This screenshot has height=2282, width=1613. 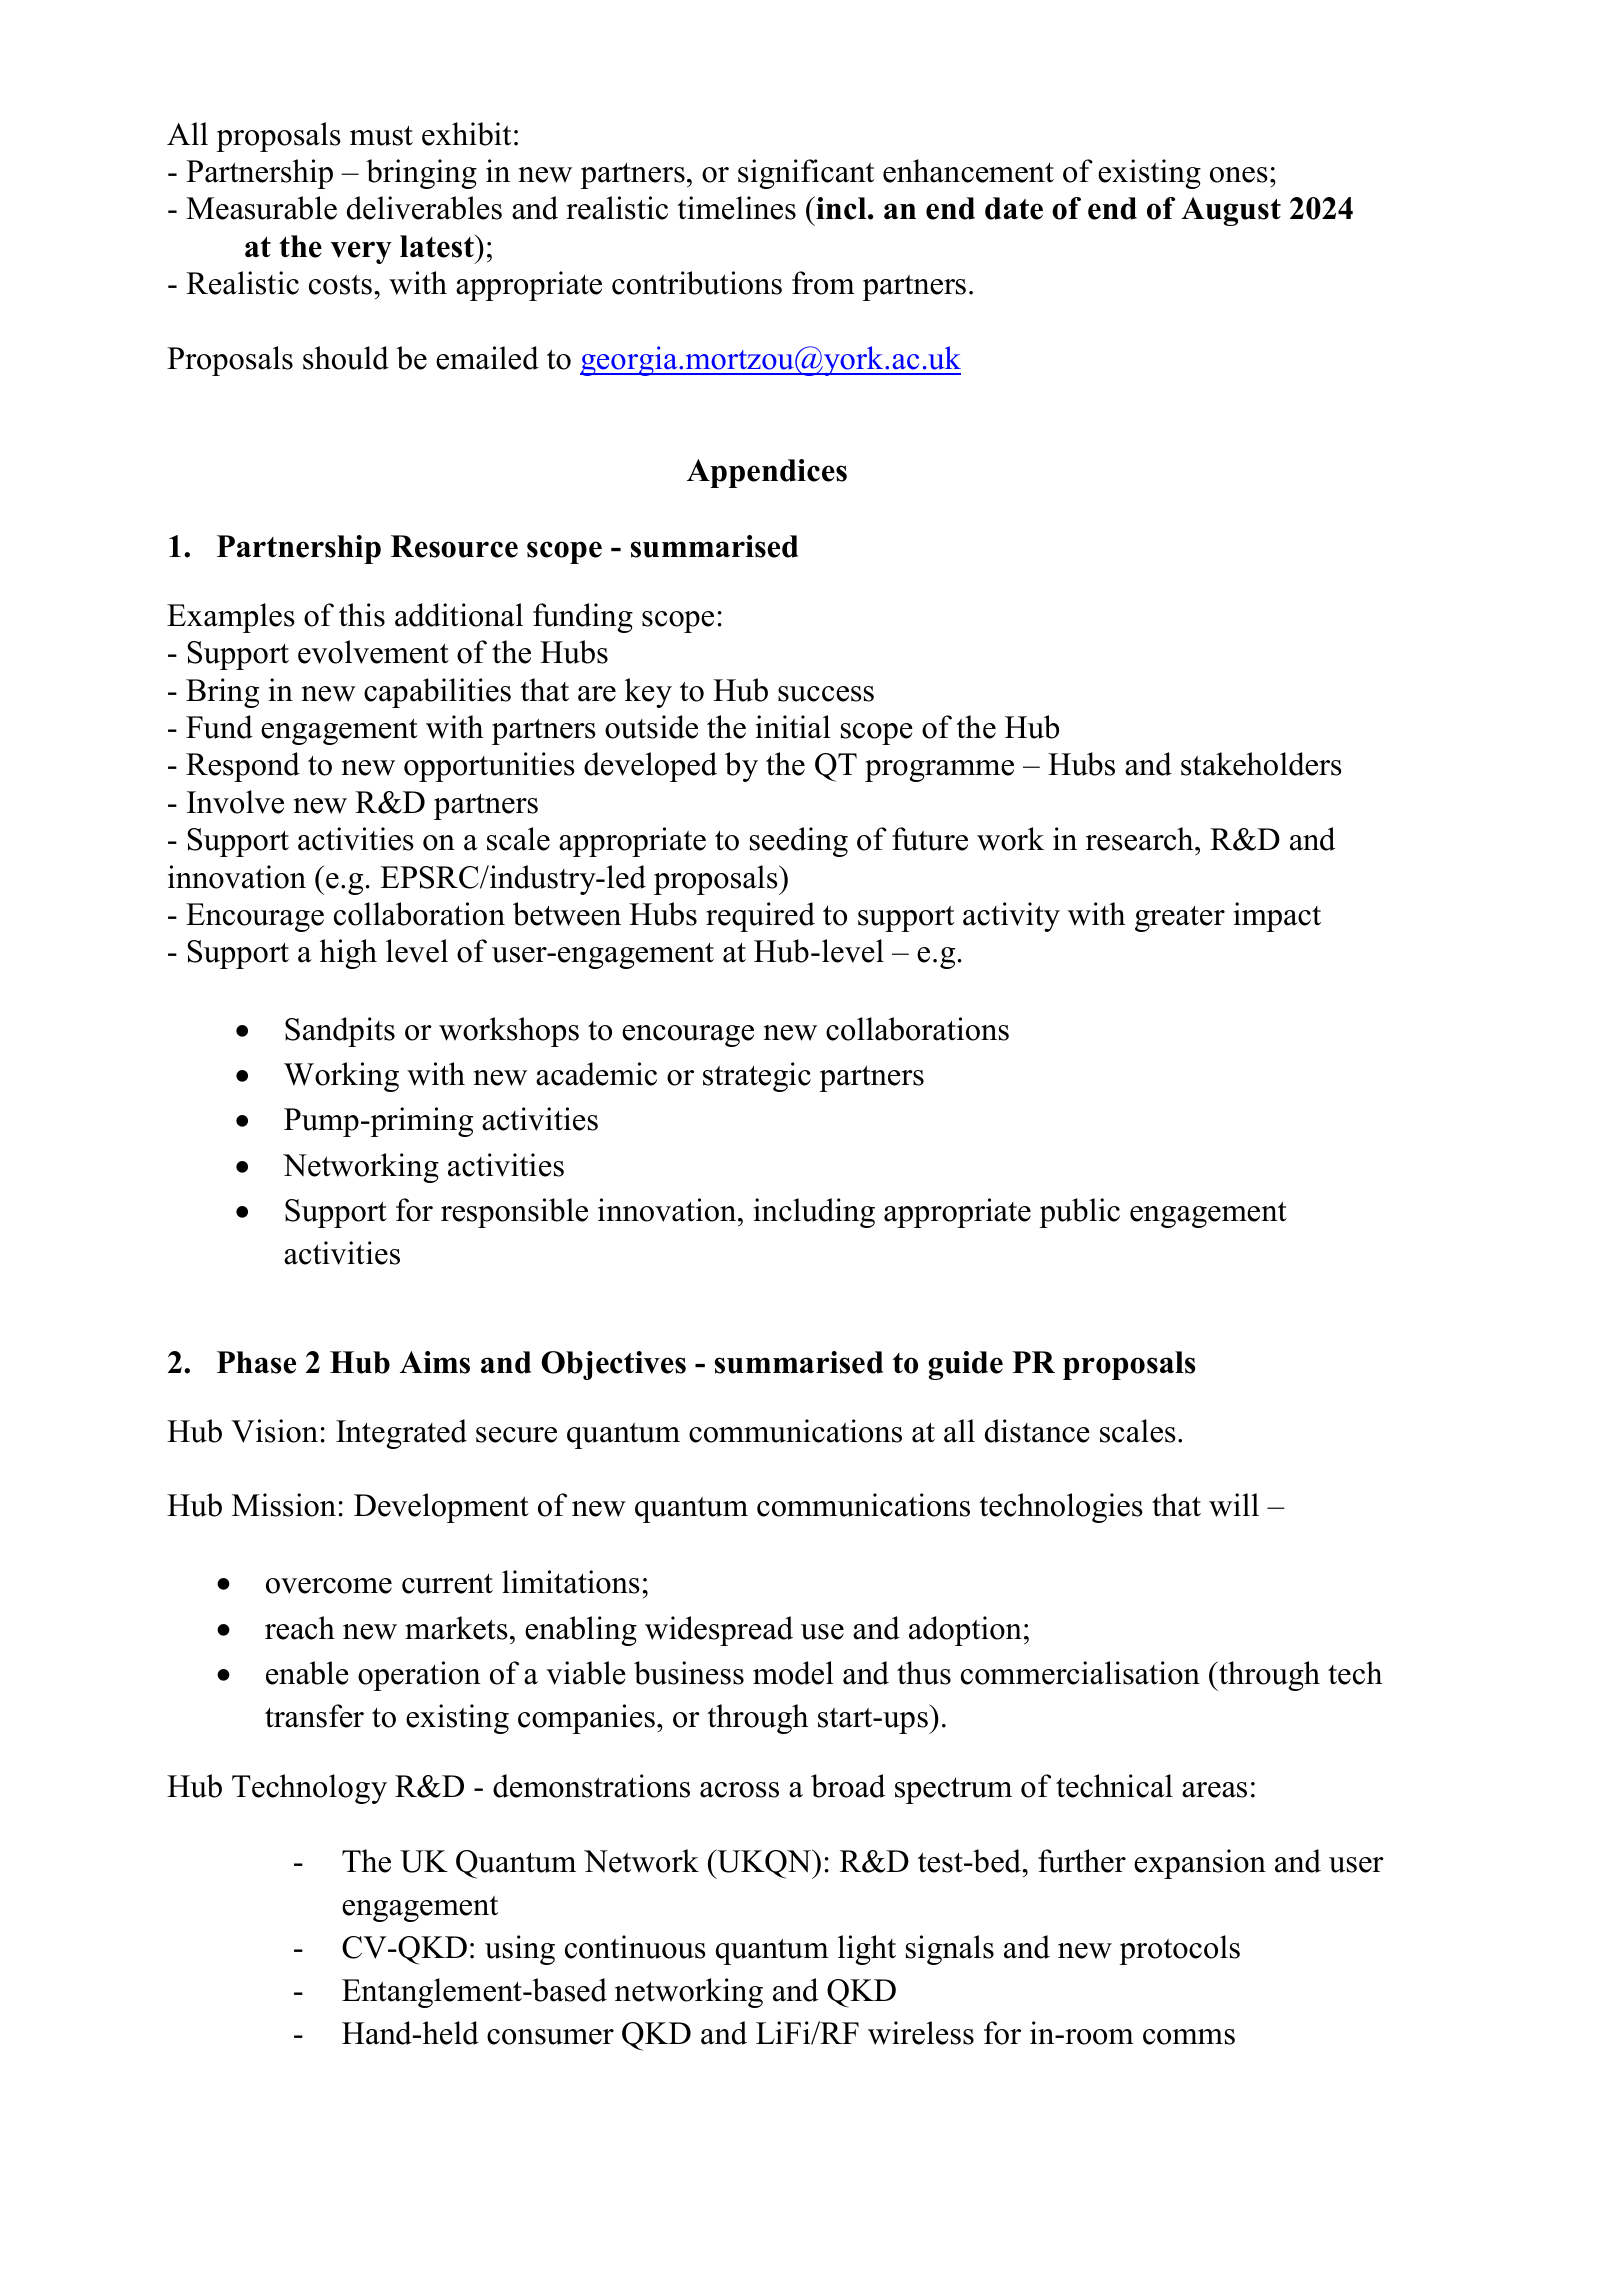 I want to click on strategic, so click(x=757, y=1077).
